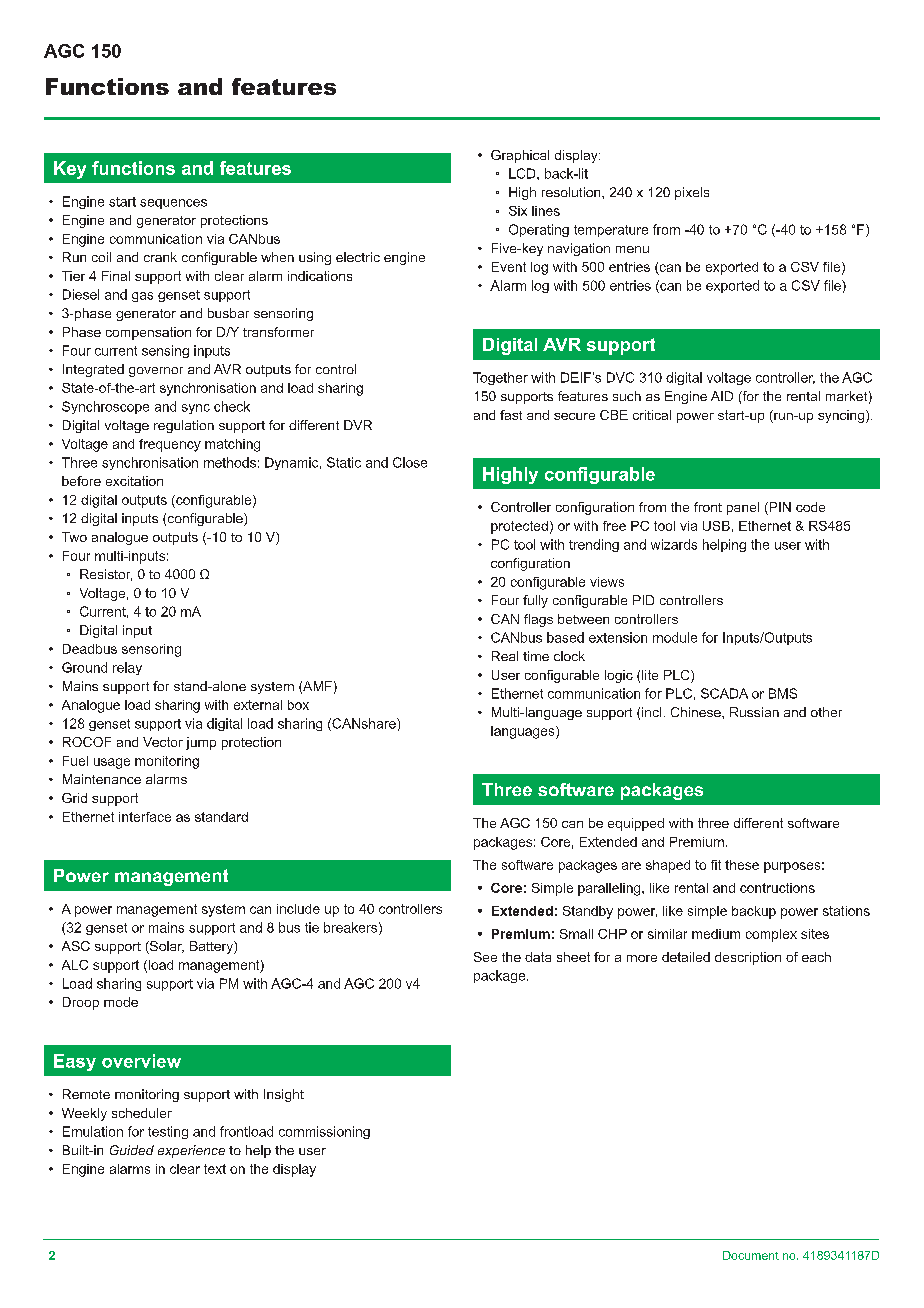 Image resolution: width=924 pixels, height=1308 pixels. What do you see at coordinates (215, 1169) in the image?
I see `text` at bounding box center [215, 1169].
